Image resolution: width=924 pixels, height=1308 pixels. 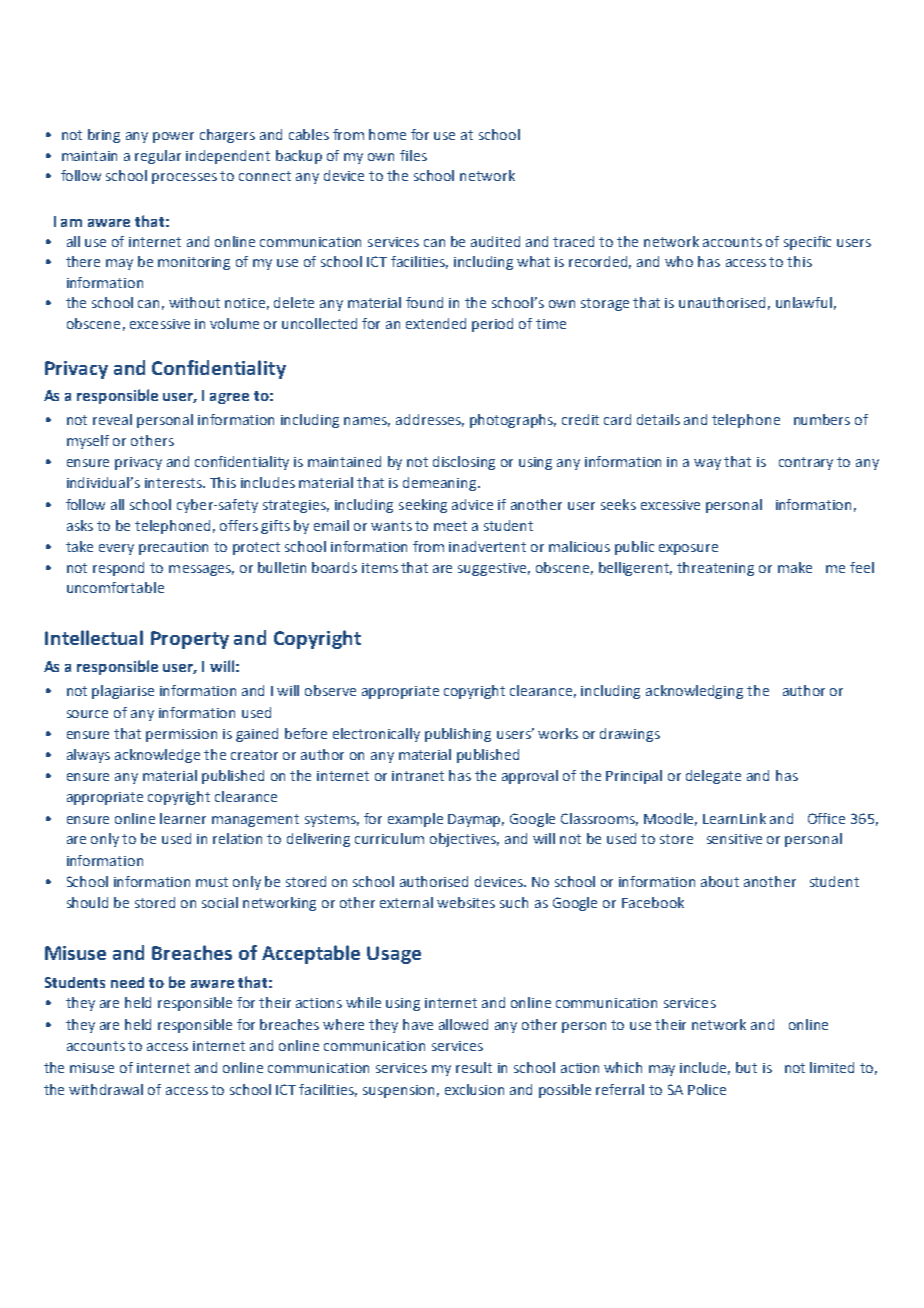 What do you see at coordinates (413, 155) in the screenshot?
I see `files` at bounding box center [413, 155].
